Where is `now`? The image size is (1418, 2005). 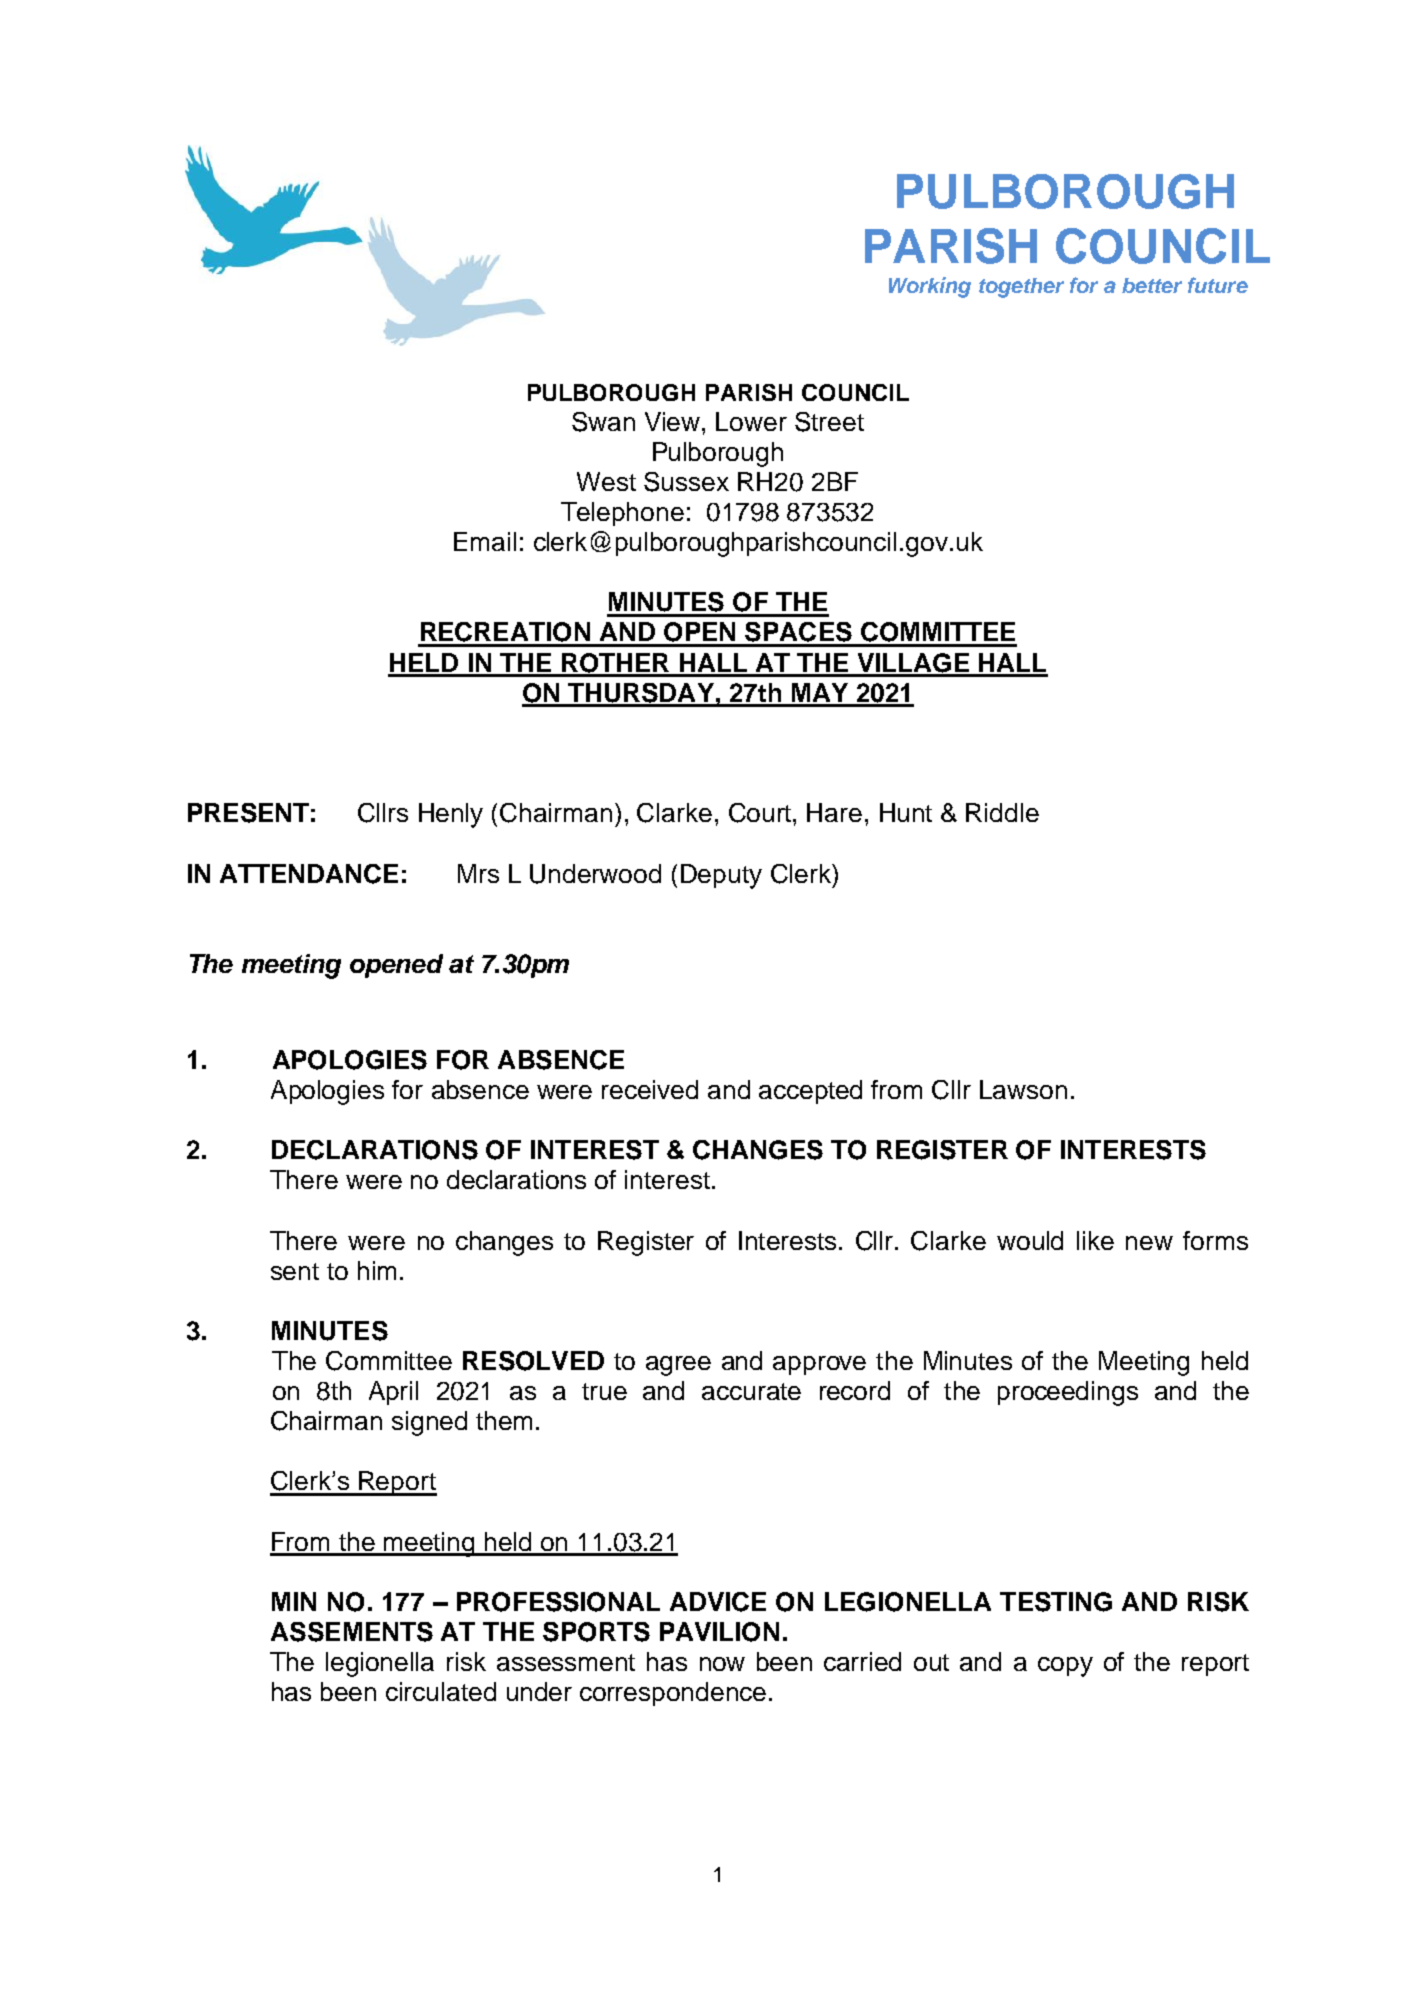
now is located at coordinates (722, 1664).
